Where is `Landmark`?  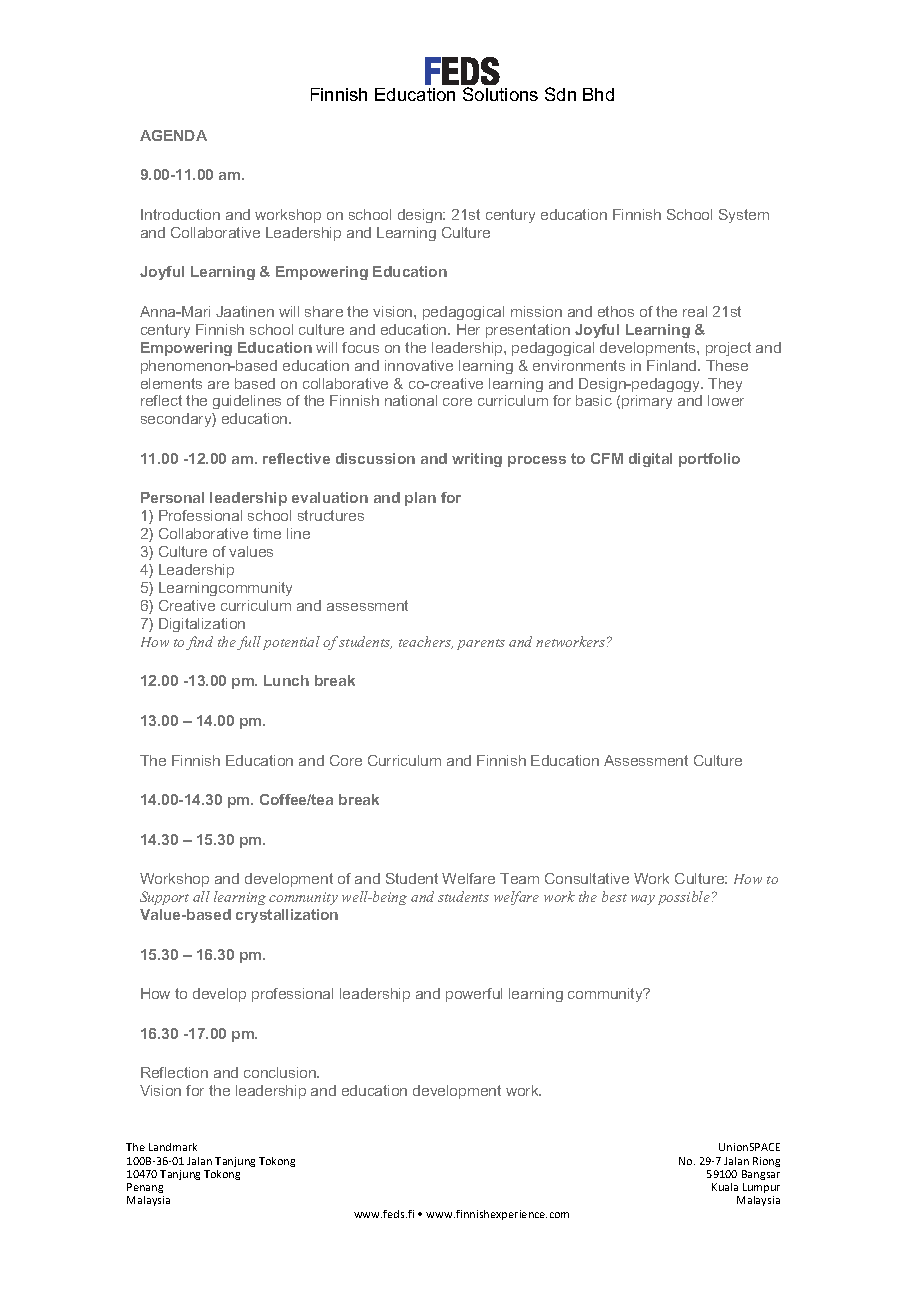 Landmark is located at coordinates (173, 1147).
